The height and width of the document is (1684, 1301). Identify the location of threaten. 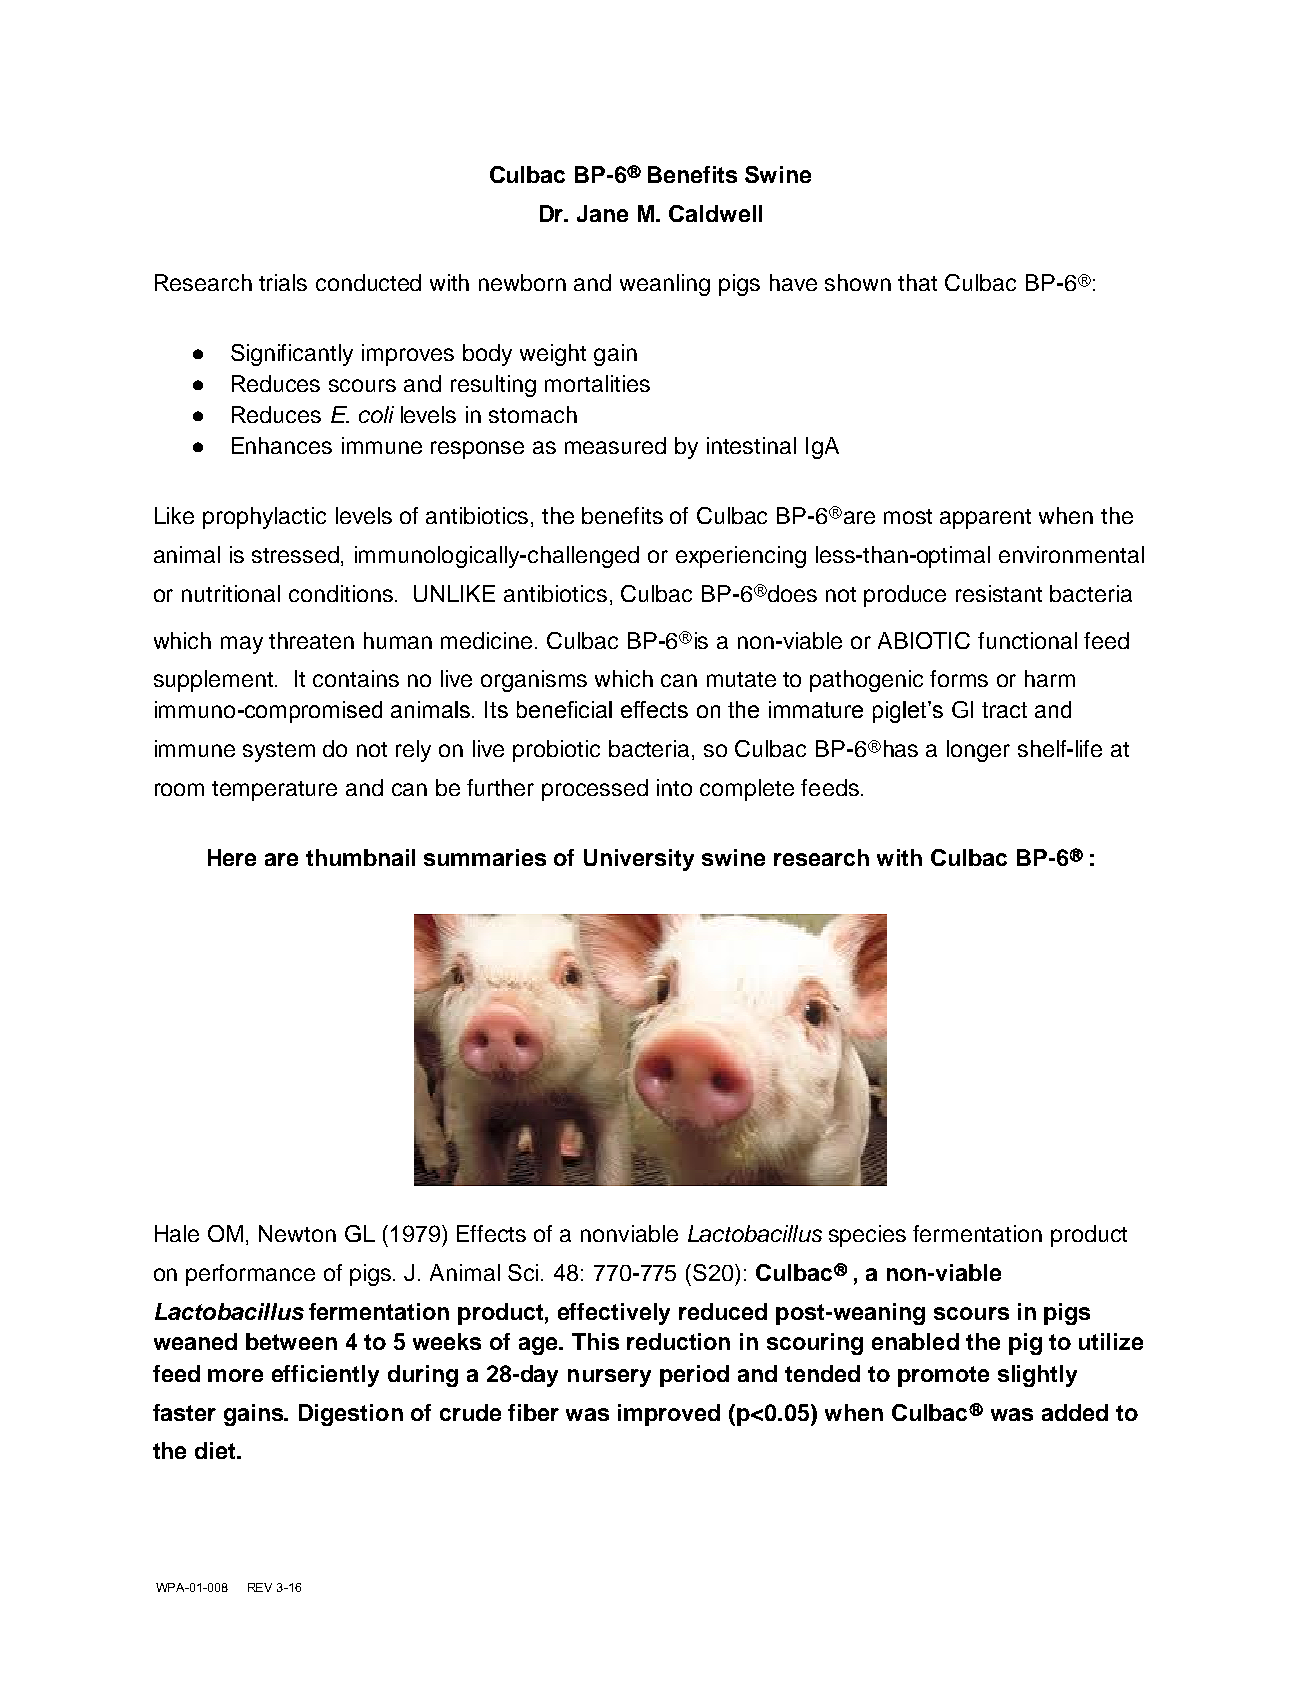
(311, 640).
